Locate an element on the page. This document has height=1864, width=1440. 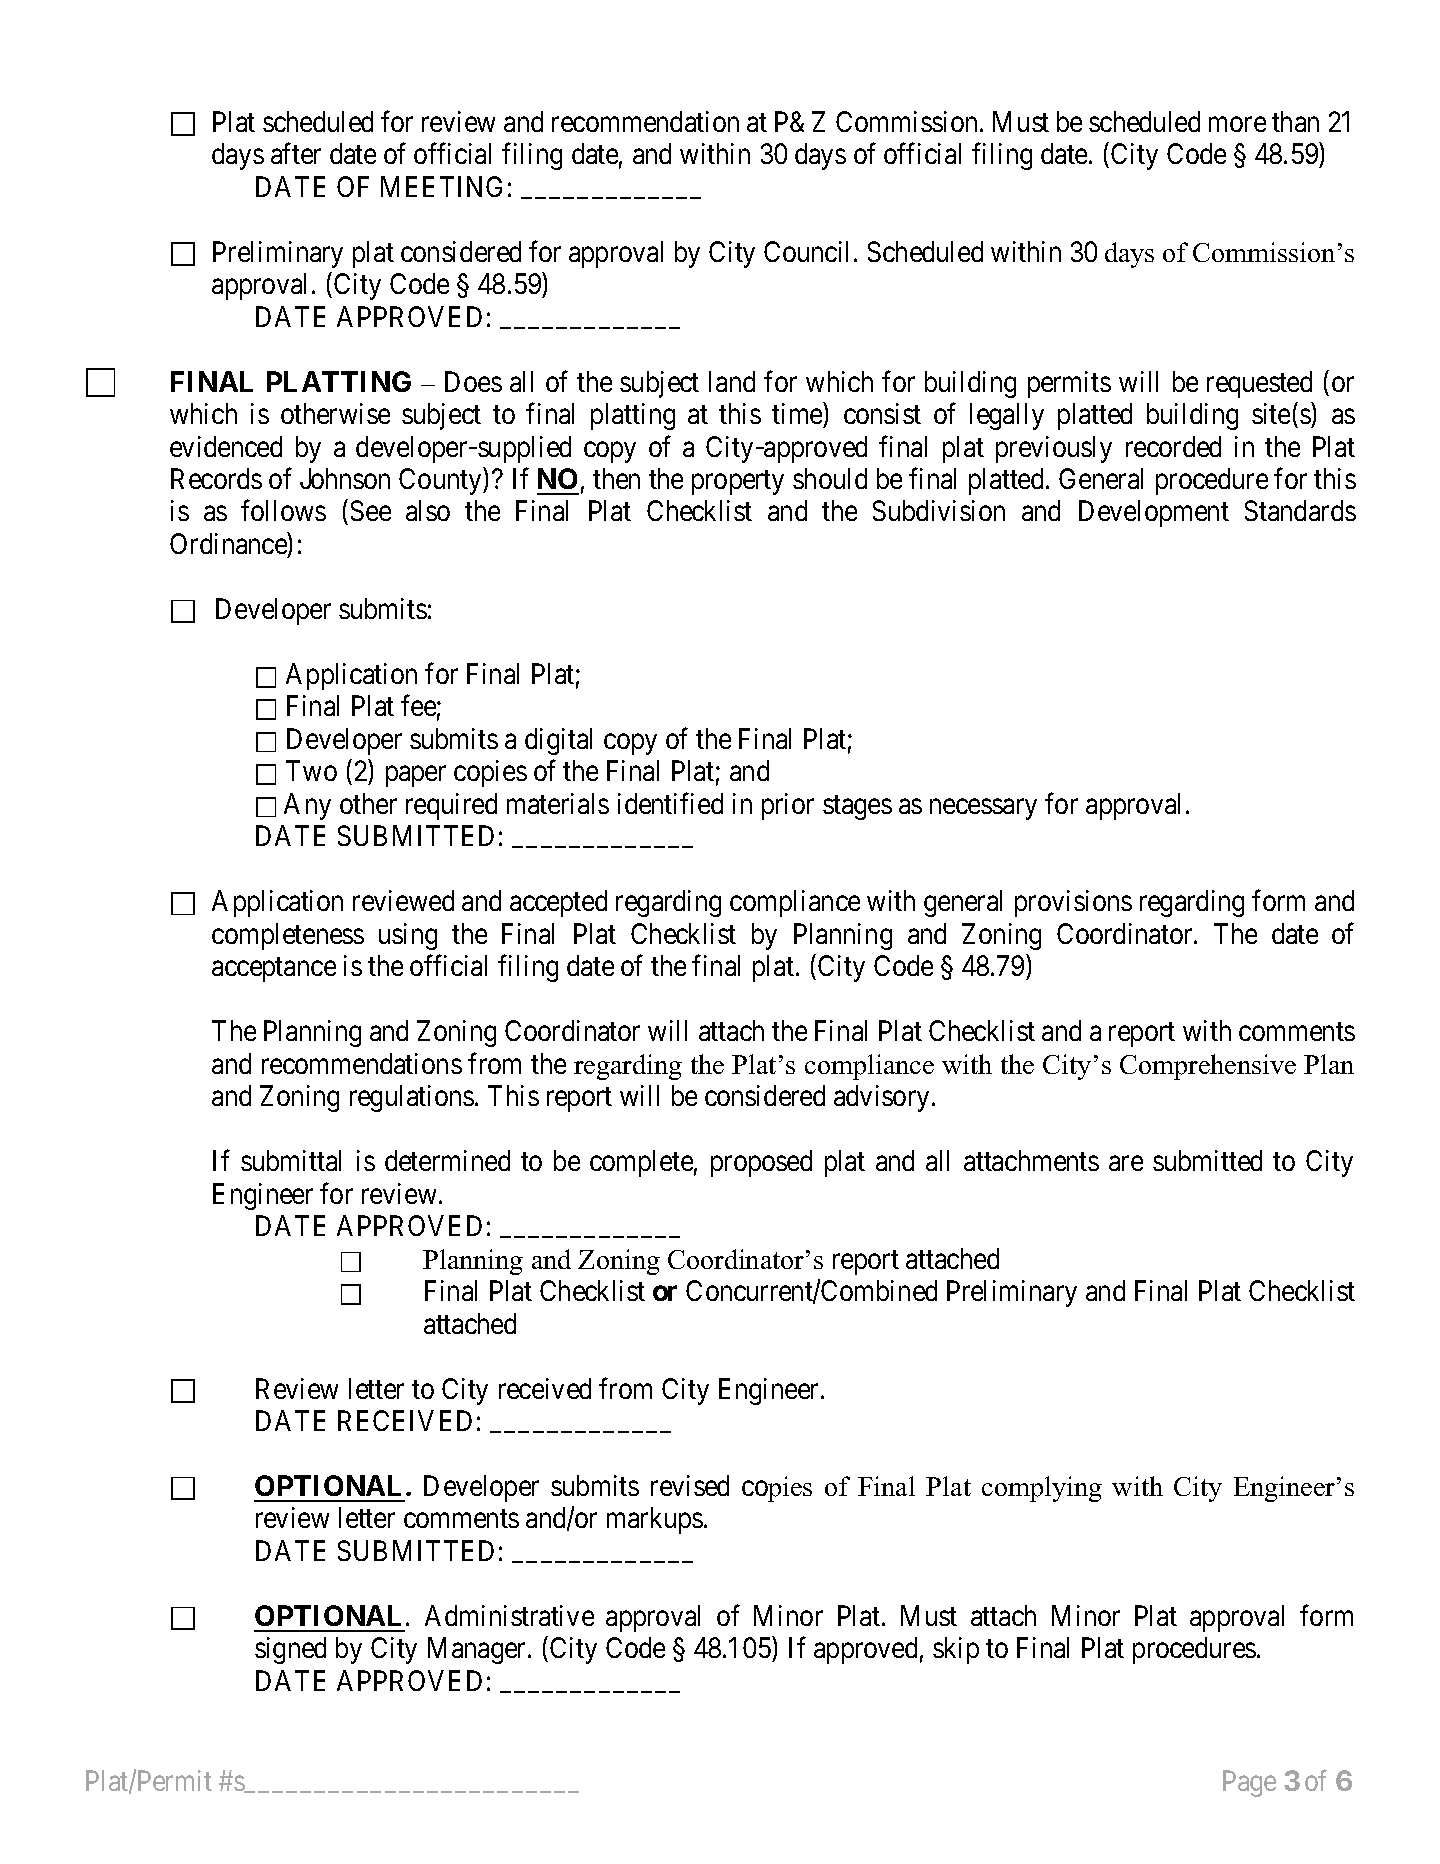
submittal is located at coordinates (291, 1160).
